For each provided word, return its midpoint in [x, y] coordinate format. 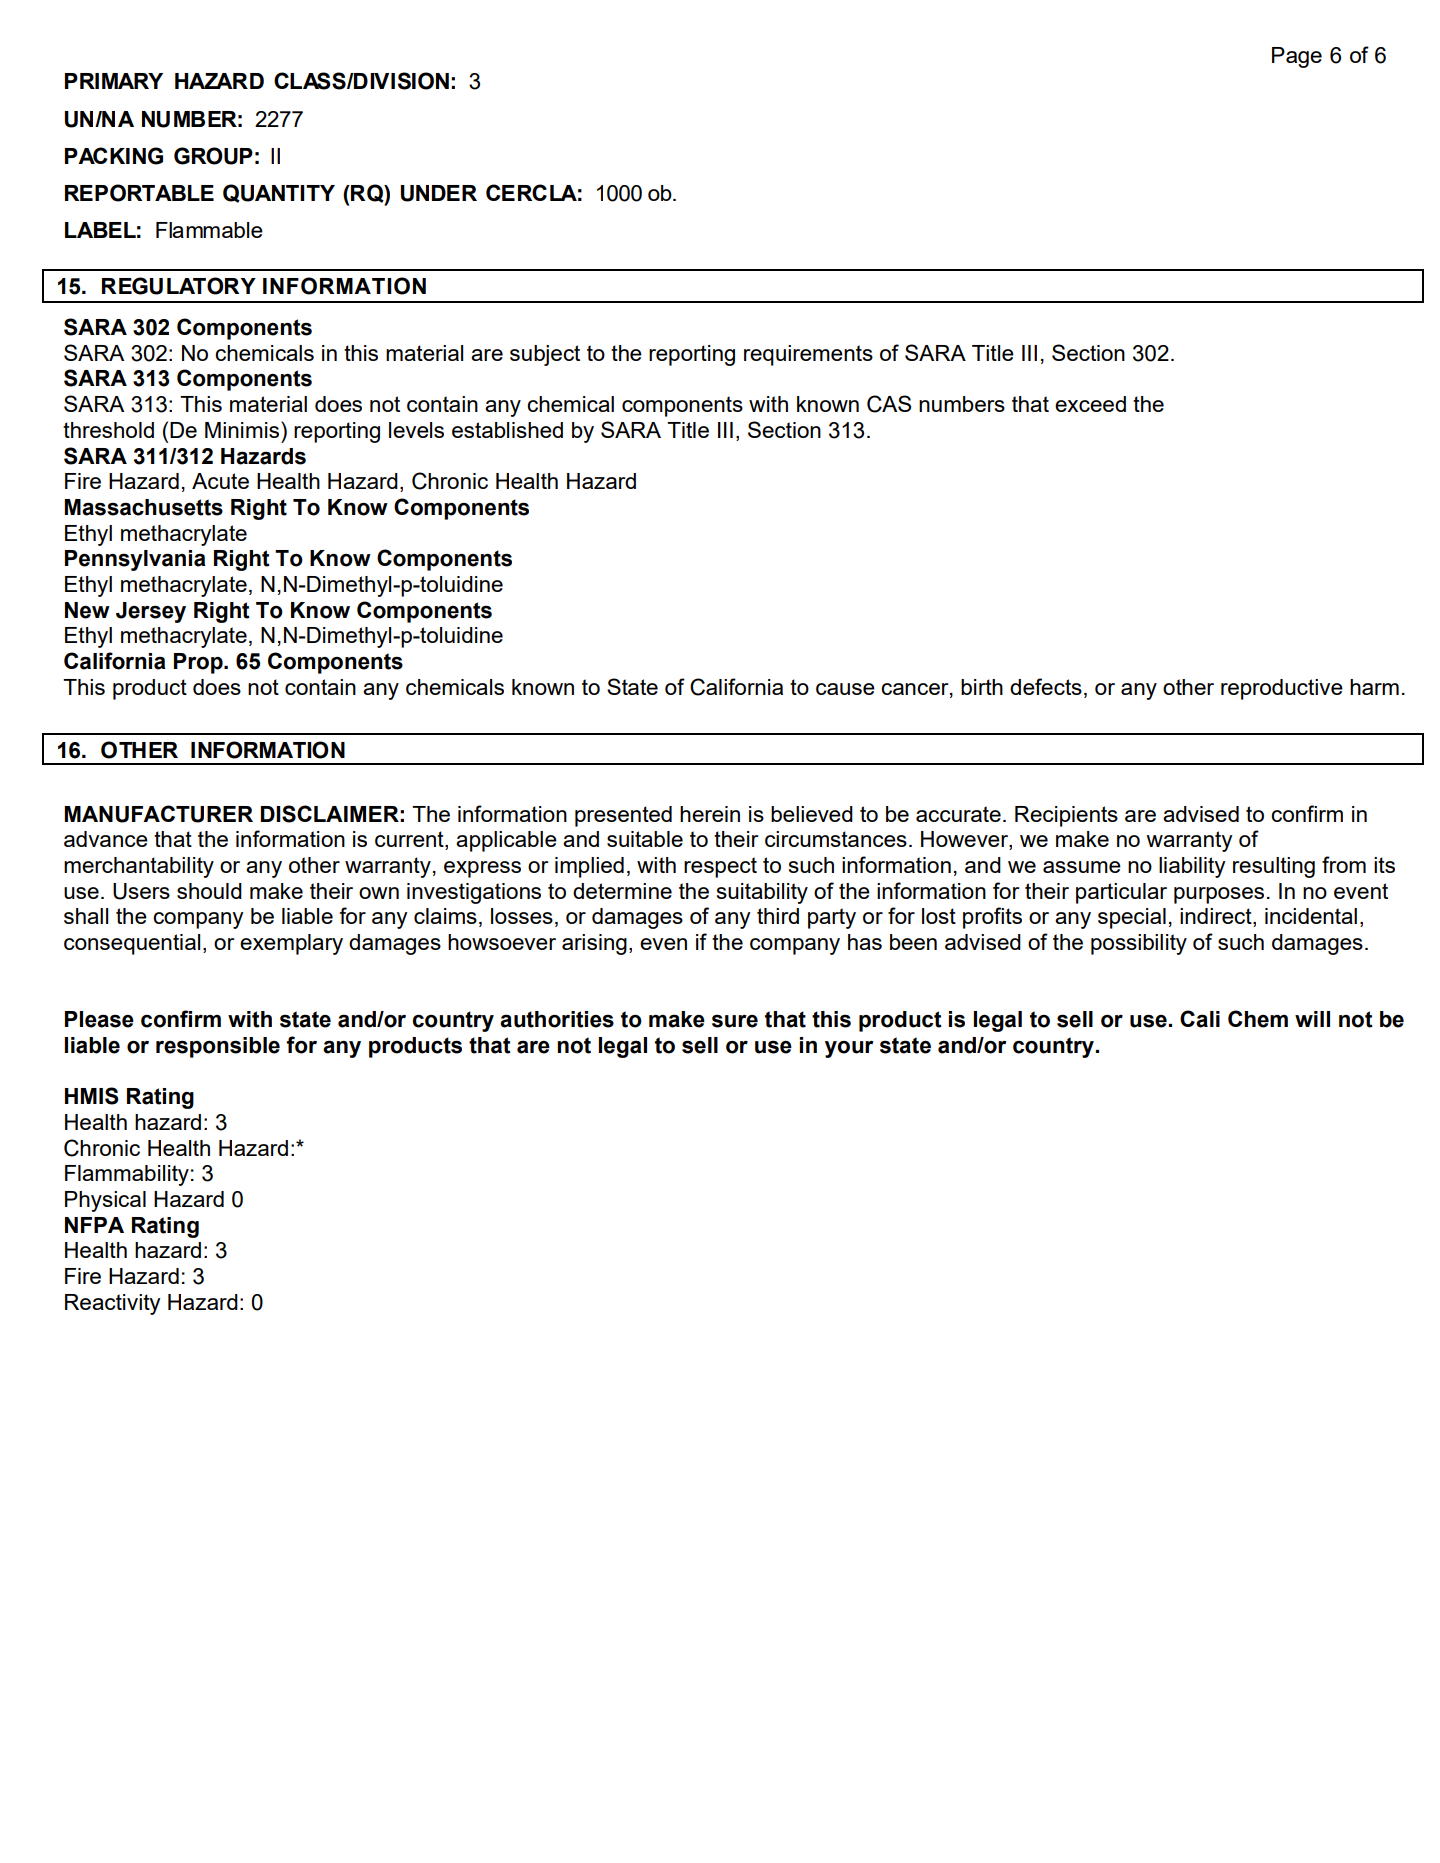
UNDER [439, 193]
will [1312, 1019]
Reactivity [113, 1304]
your [849, 1049]
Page [1297, 57]
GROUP [213, 156]
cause [845, 689]
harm [1374, 687]
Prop [199, 663]
